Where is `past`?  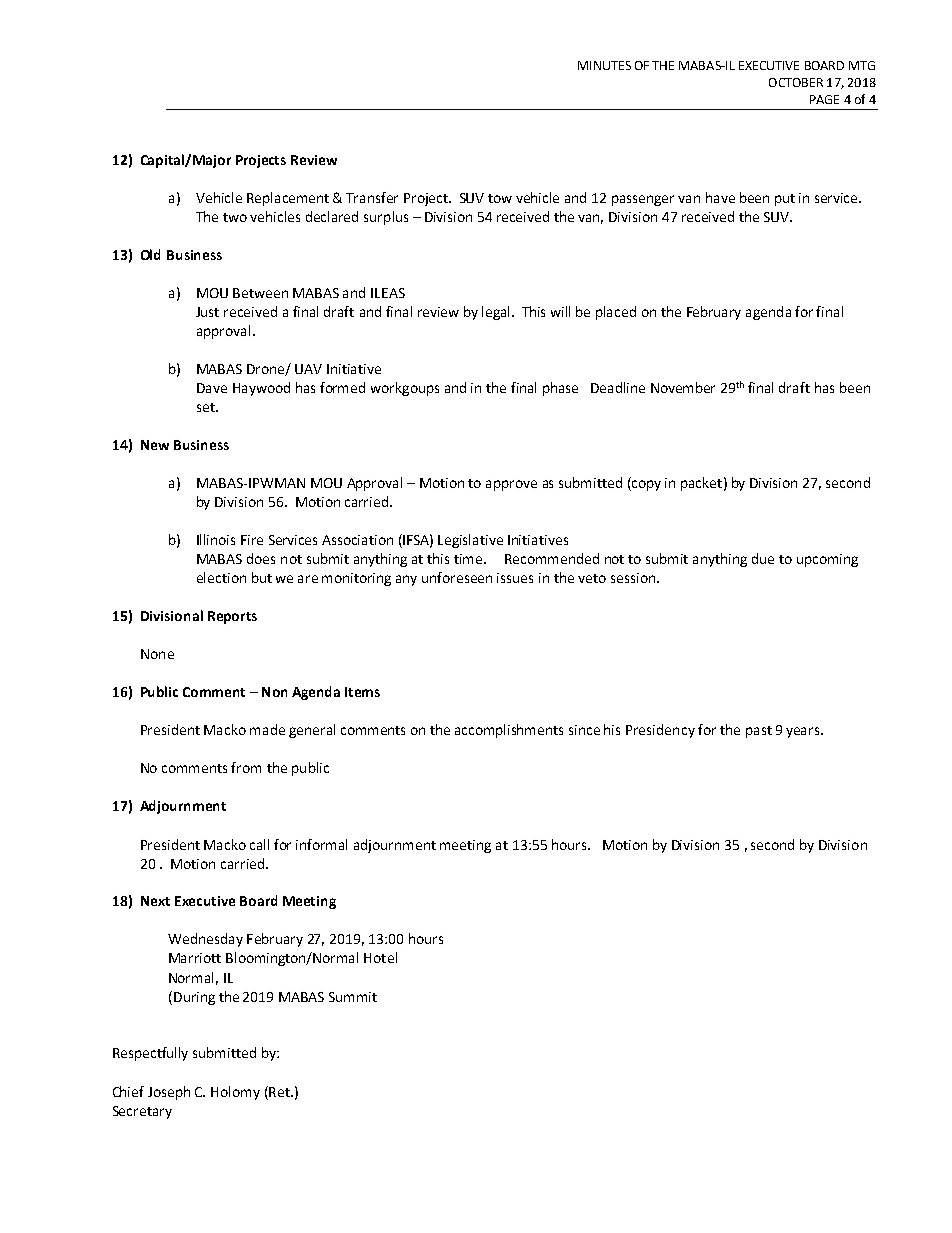
past is located at coordinates (759, 732).
